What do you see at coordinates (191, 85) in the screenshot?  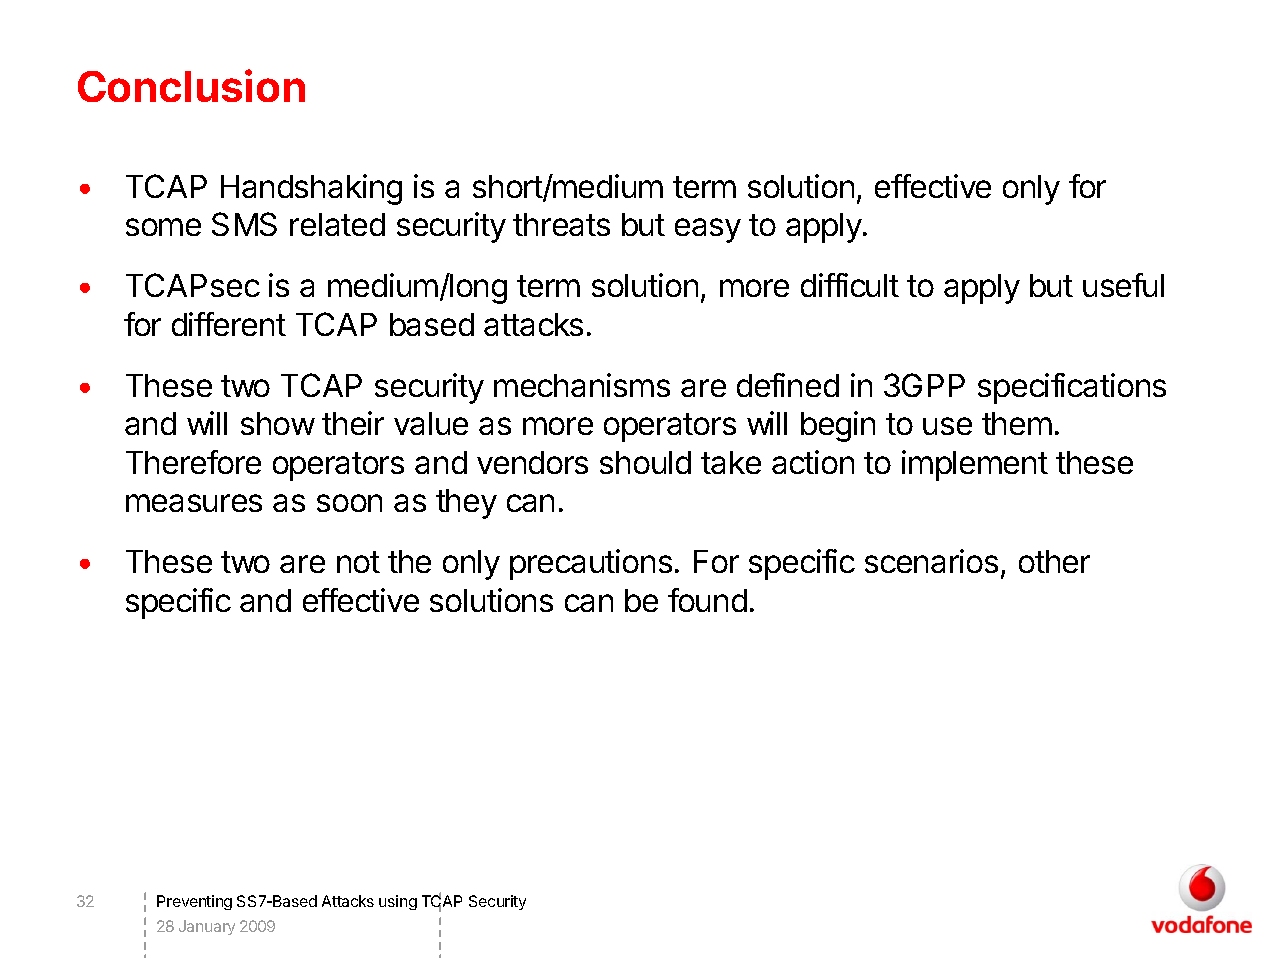 I see `Conclusion` at bounding box center [191, 85].
